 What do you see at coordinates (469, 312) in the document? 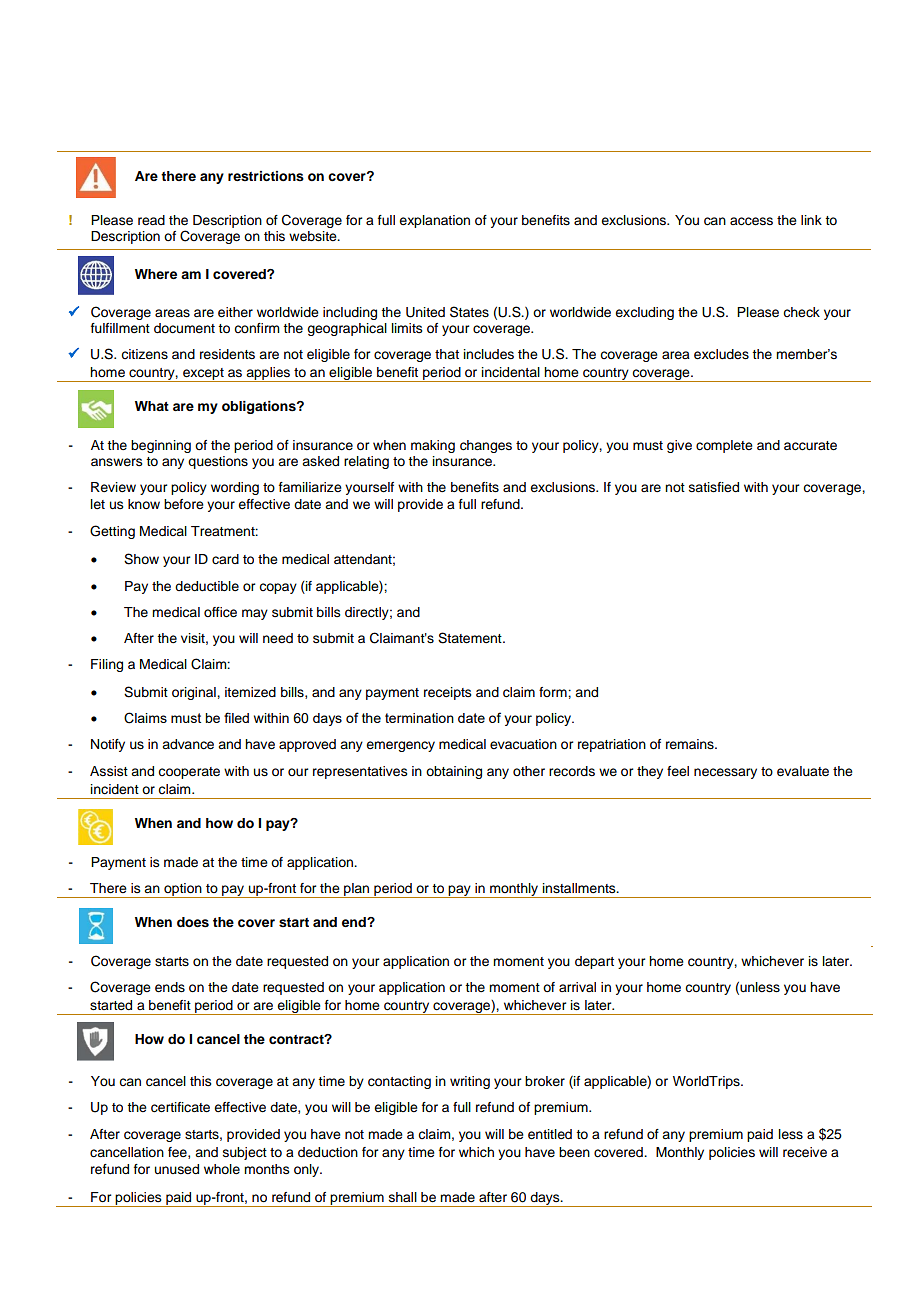
I see `States` at bounding box center [469, 312].
